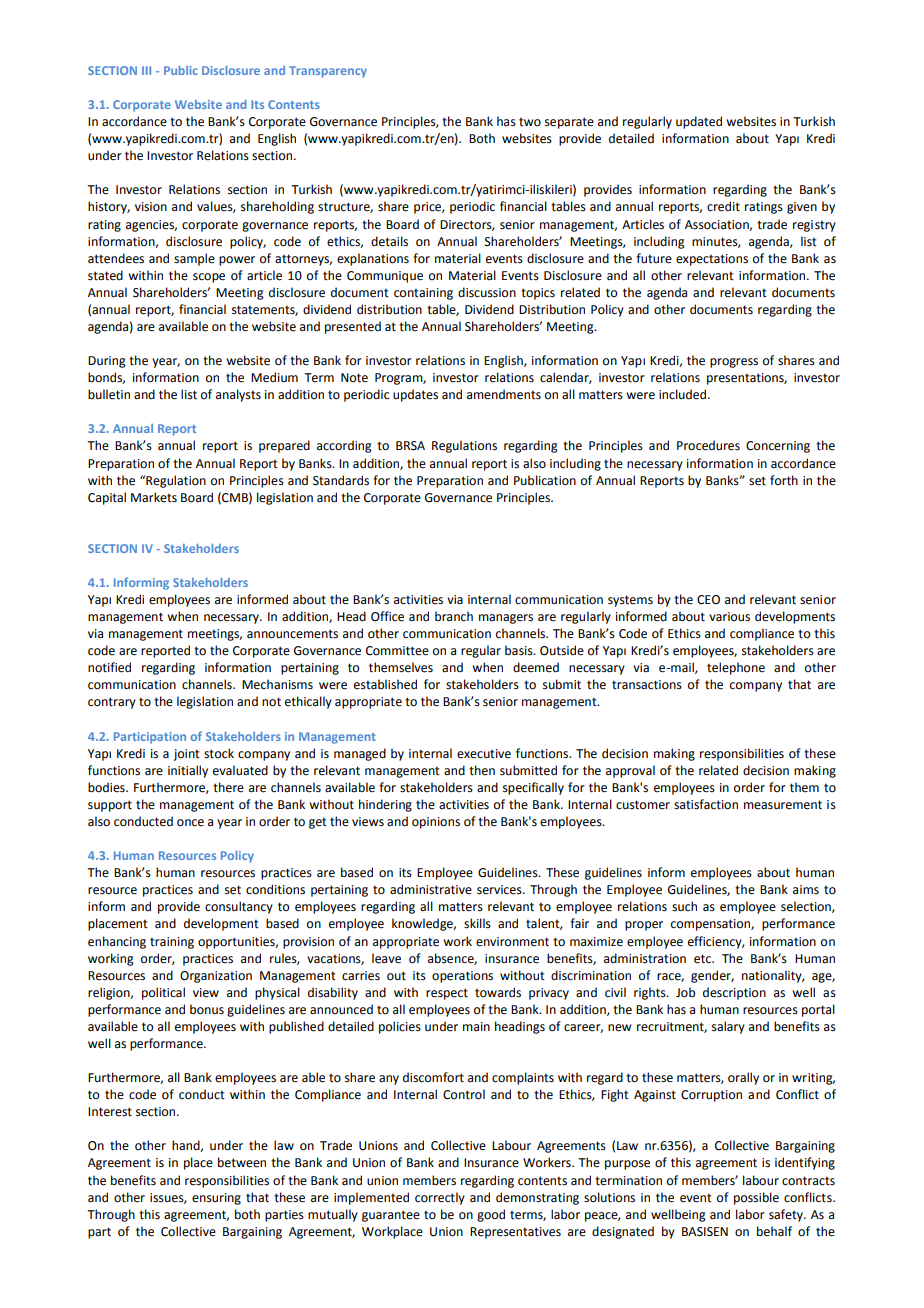  I want to click on two, so click(530, 122).
